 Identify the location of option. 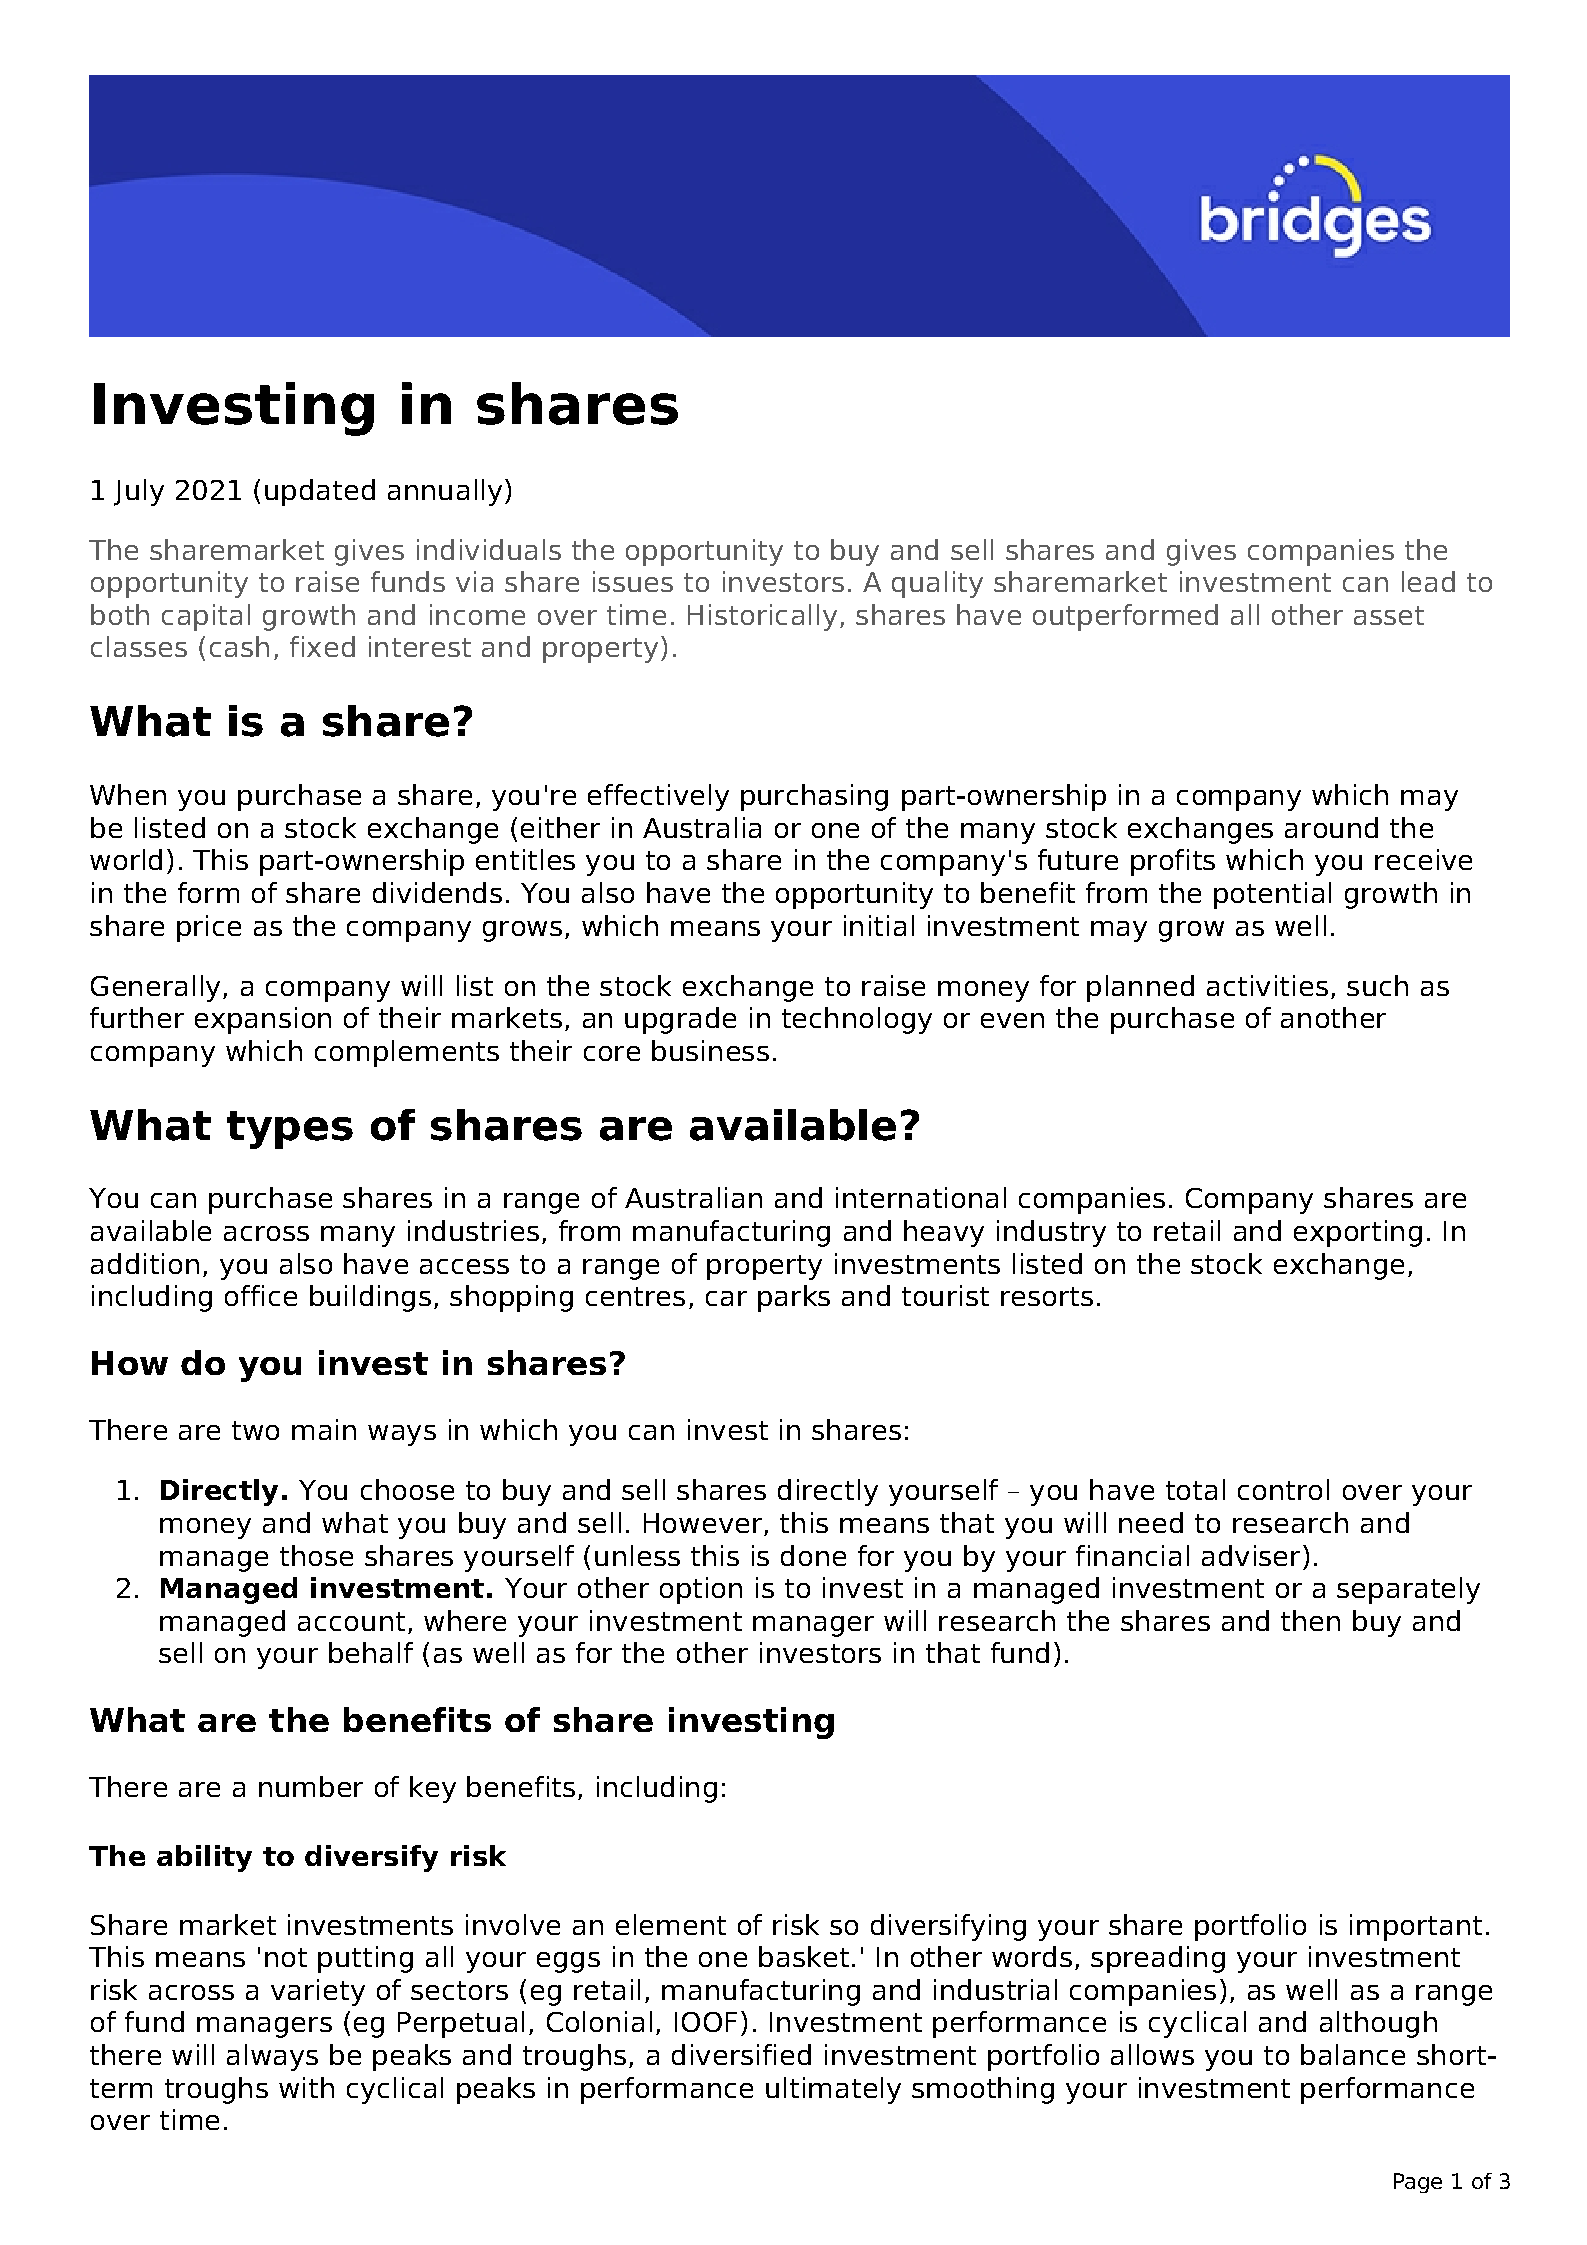
(701, 1590).
